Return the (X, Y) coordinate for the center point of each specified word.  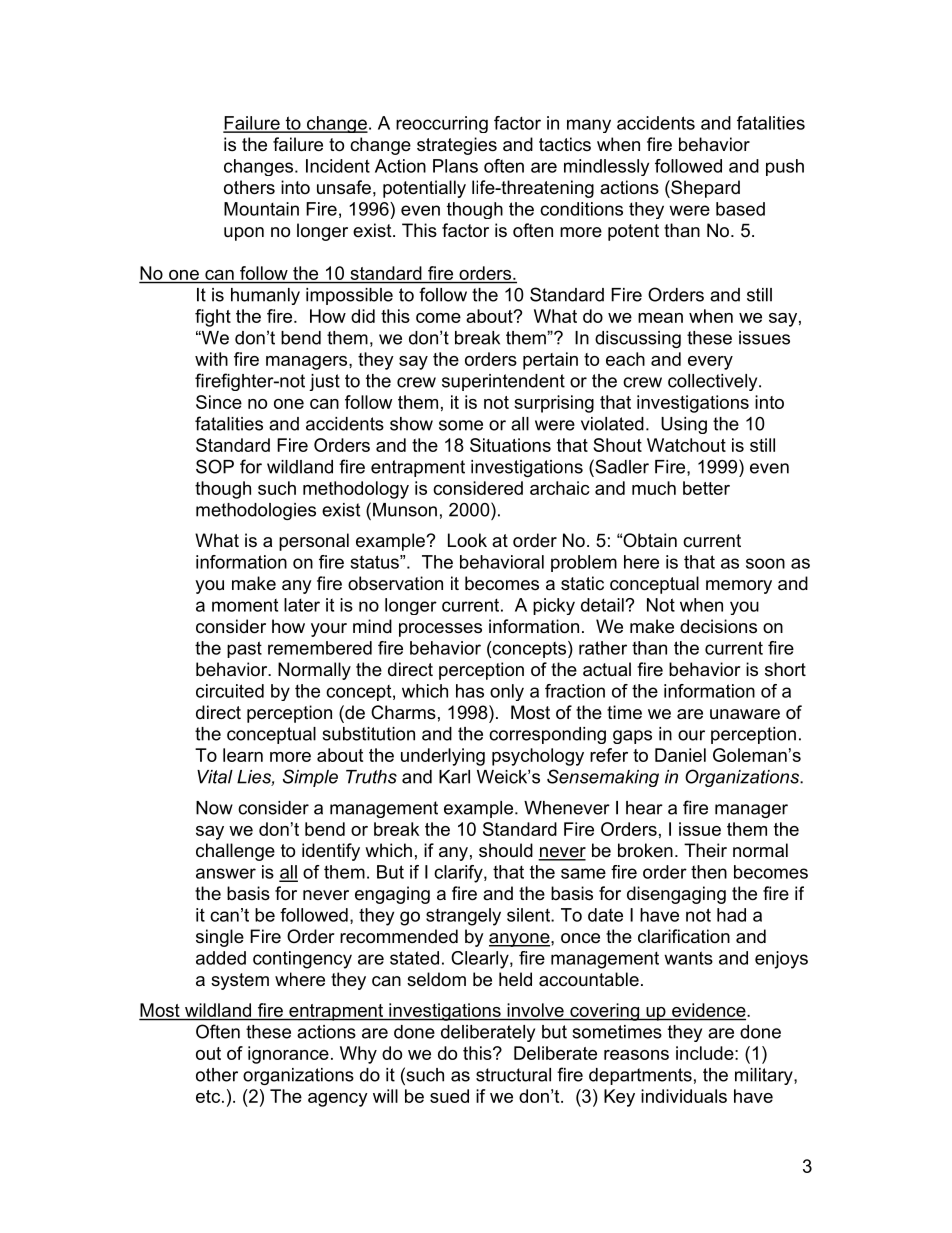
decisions (718, 626)
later (302, 605)
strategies (457, 146)
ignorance (288, 1055)
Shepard (704, 189)
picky (554, 606)
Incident (338, 166)
